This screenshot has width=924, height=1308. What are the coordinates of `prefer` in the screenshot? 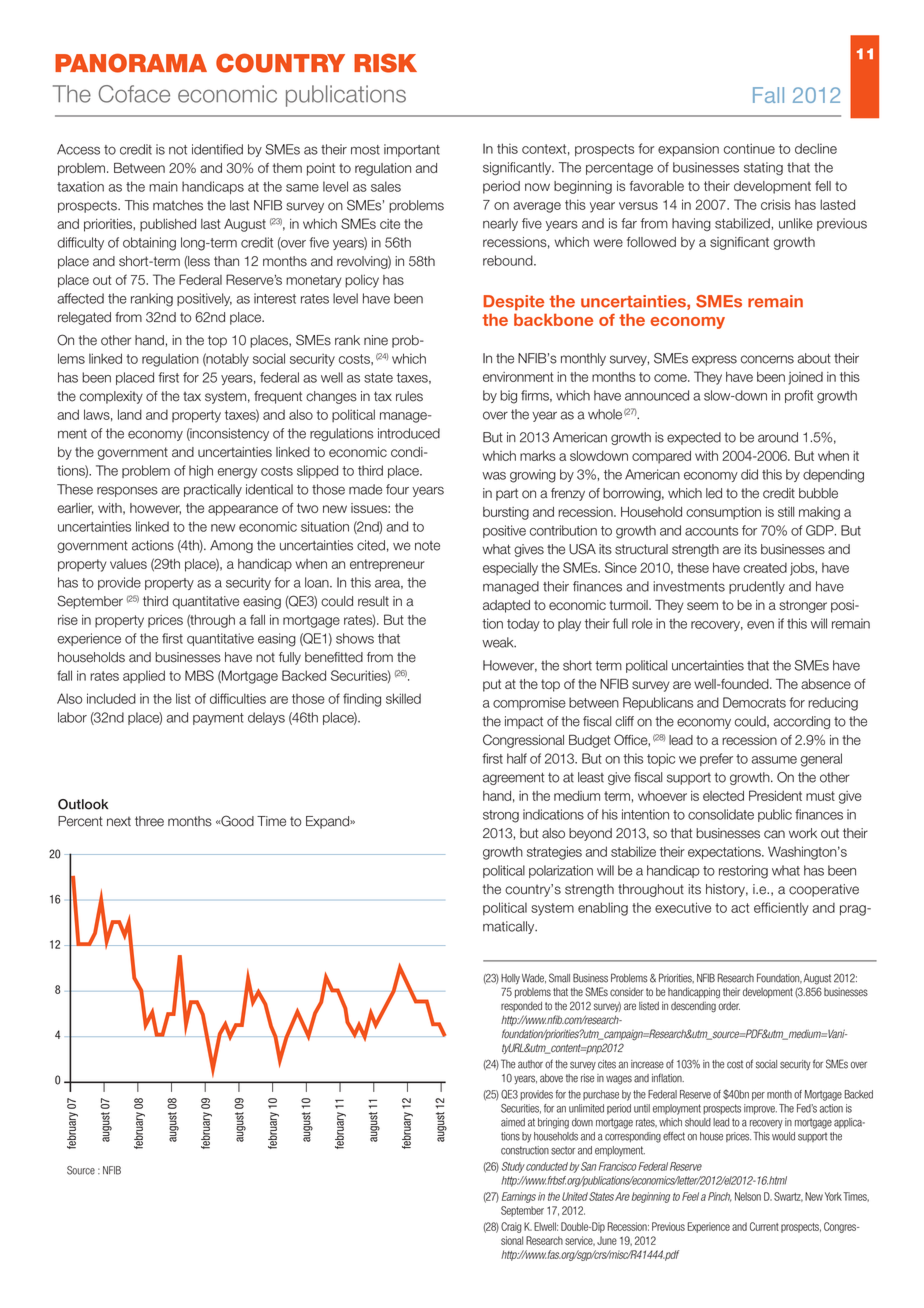 It's located at (716, 759).
